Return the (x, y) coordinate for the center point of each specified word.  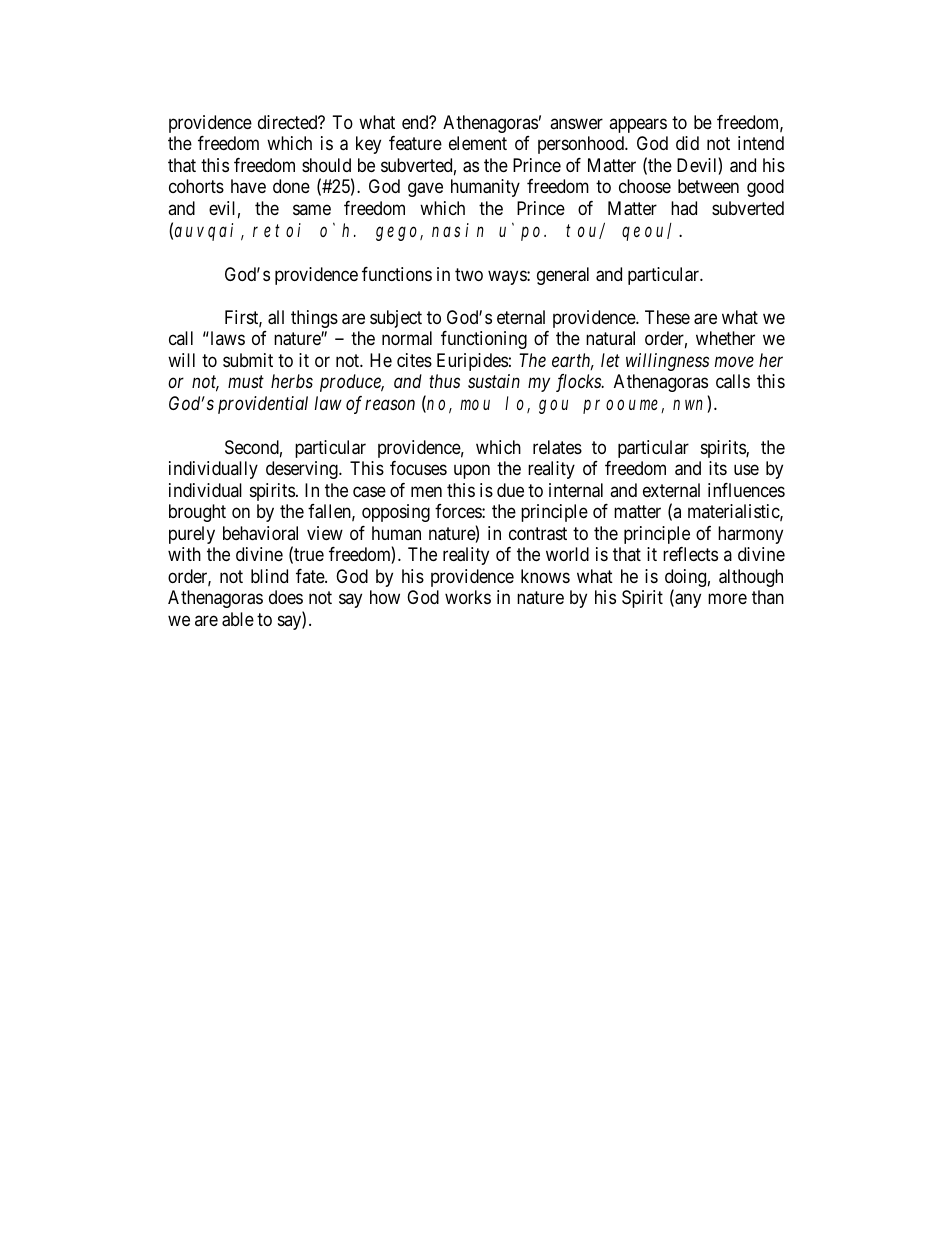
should (326, 165)
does (286, 597)
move (734, 361)
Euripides (472, 362)
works (468, 597)
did (687, 143)
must (246, 382)
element (478, 143)
